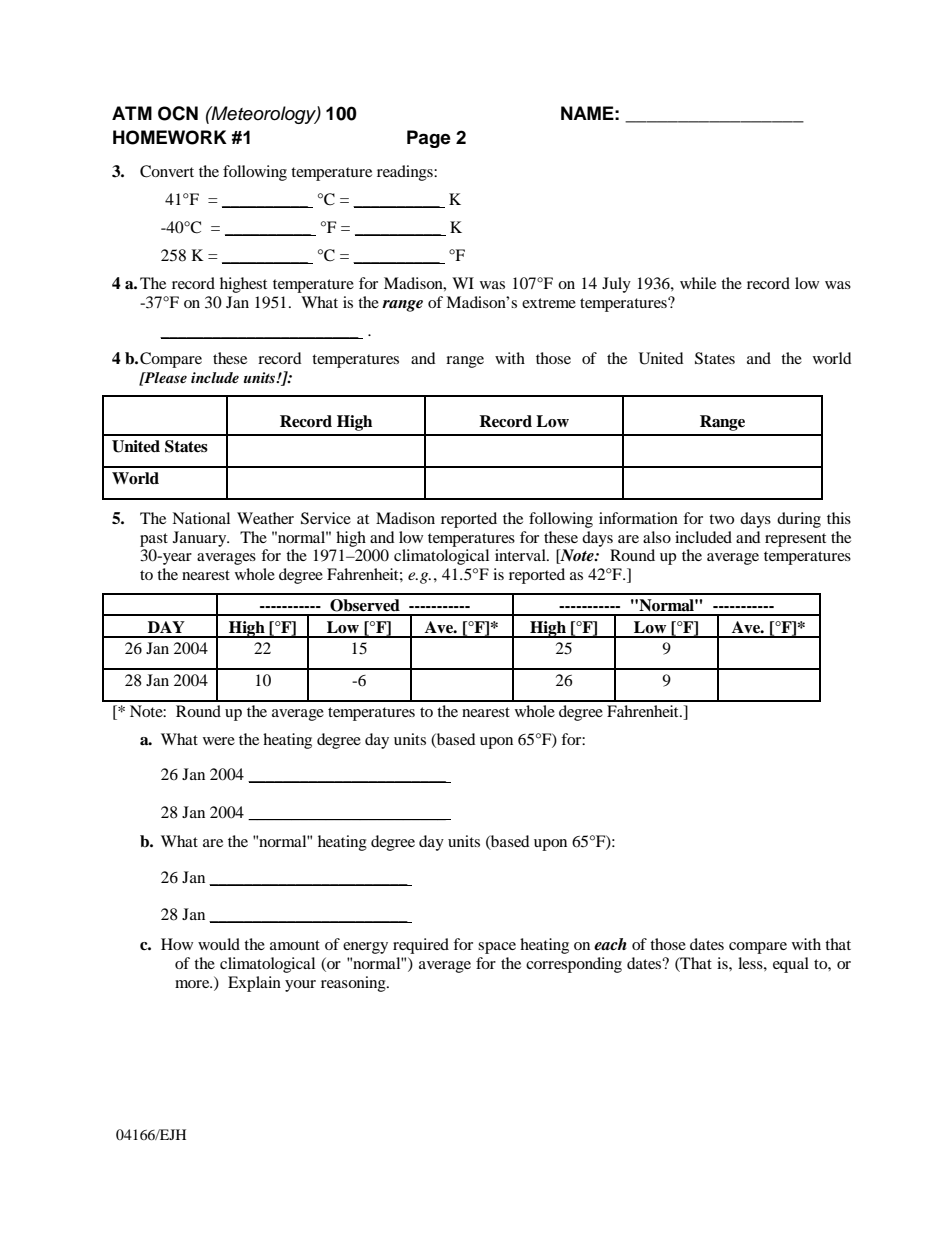  I want to click on interval, so click(521, 555).
